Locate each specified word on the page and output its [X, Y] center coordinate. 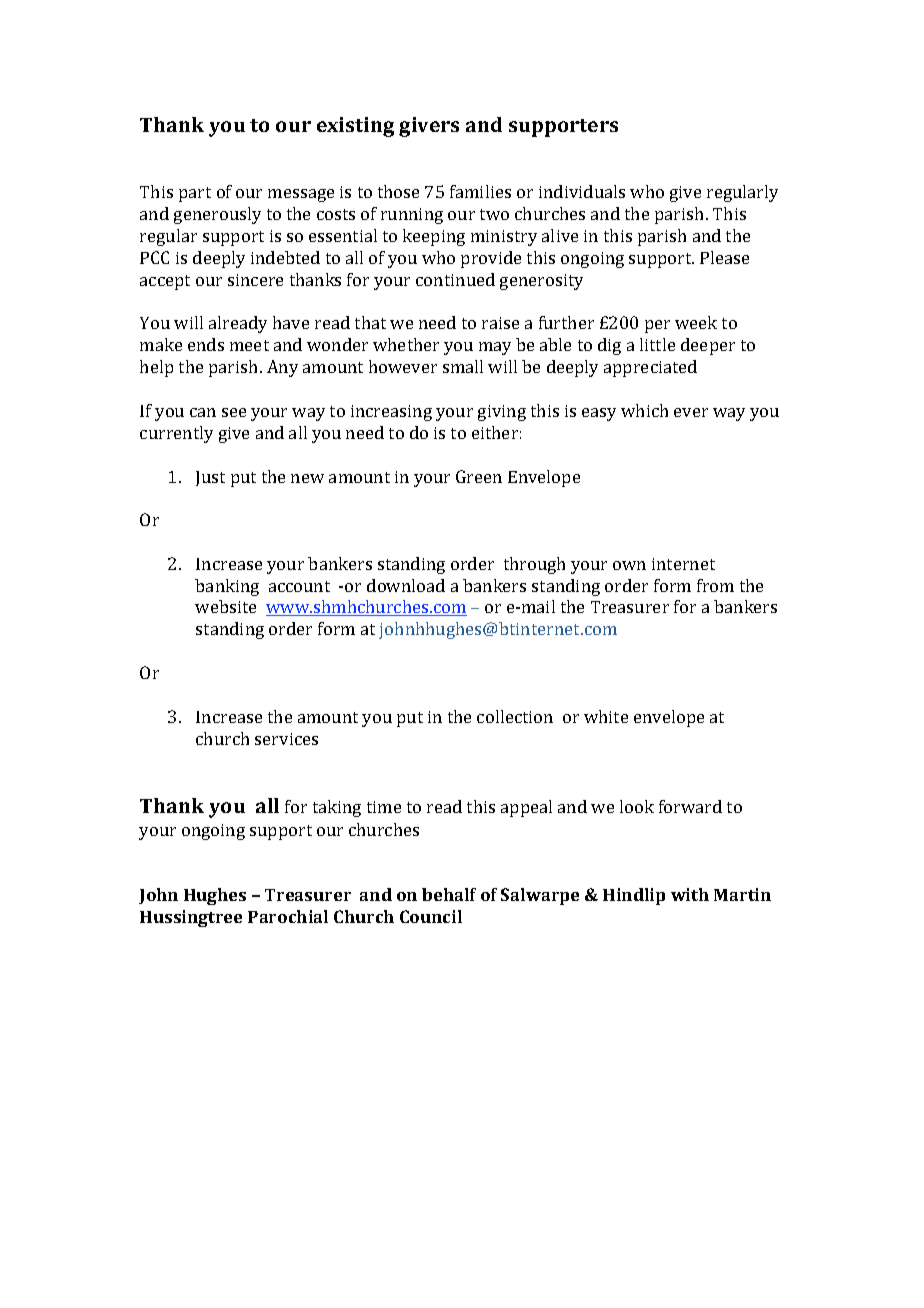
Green [479, 476]
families [480, 191]
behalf [449, 894]
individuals [582, 191]
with [690, 894]
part [195, 194]
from [715, 585]
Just [210, 478]
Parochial [288, 916]
